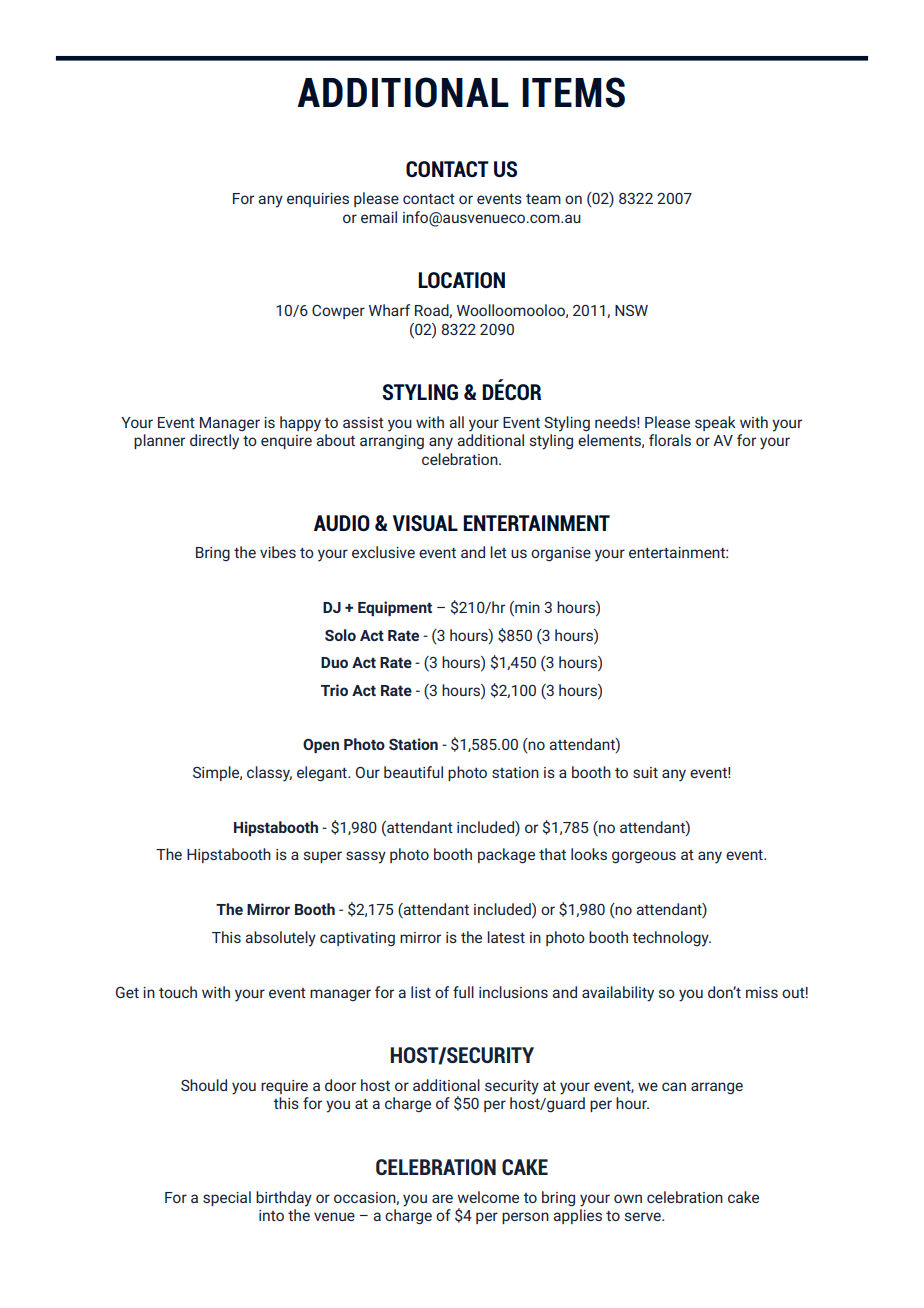 This image has width=924, height=1308. I want to click on Equipment, so click(395, 608).
